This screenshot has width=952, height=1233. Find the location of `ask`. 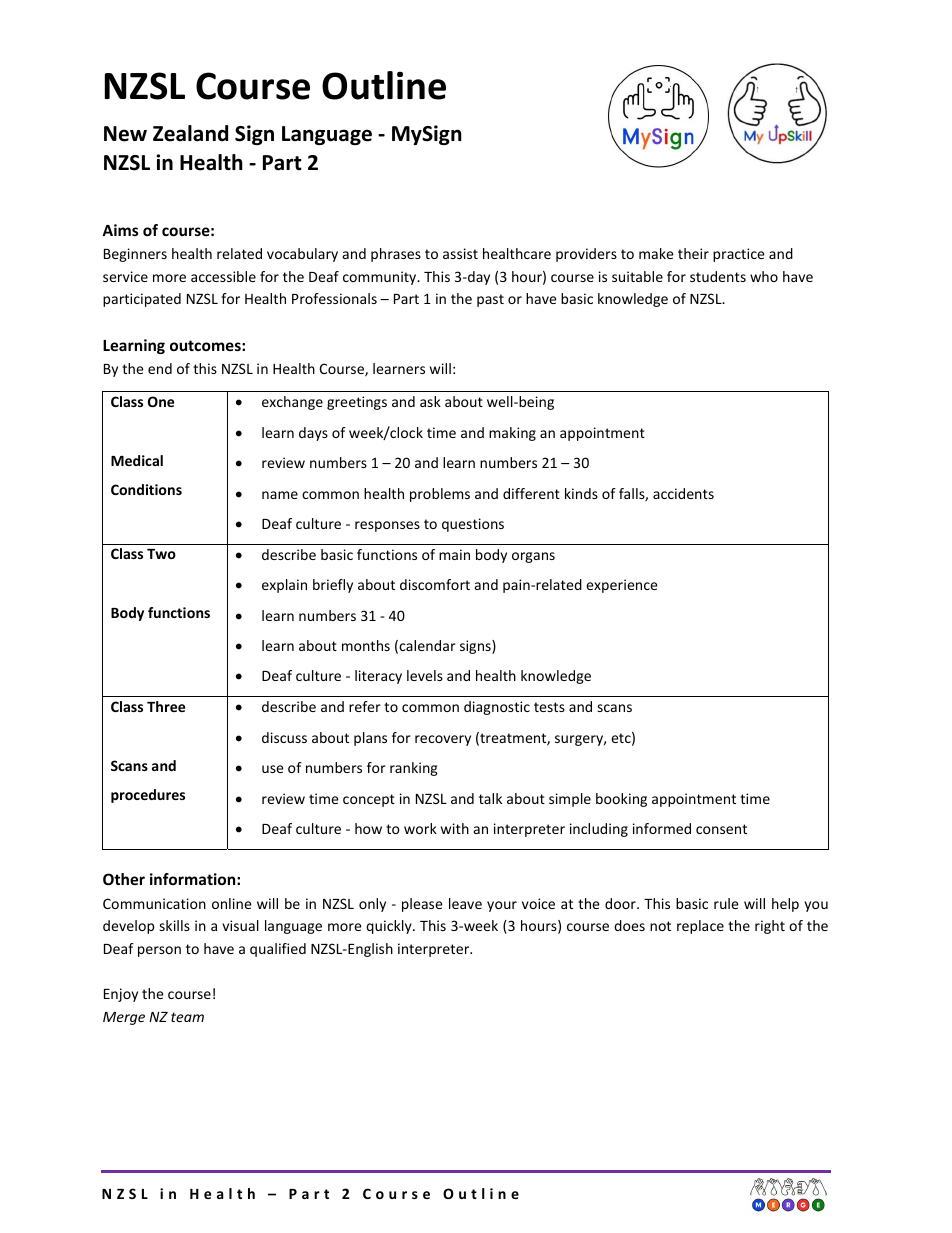

ask is located at coordinates (430, 401).
